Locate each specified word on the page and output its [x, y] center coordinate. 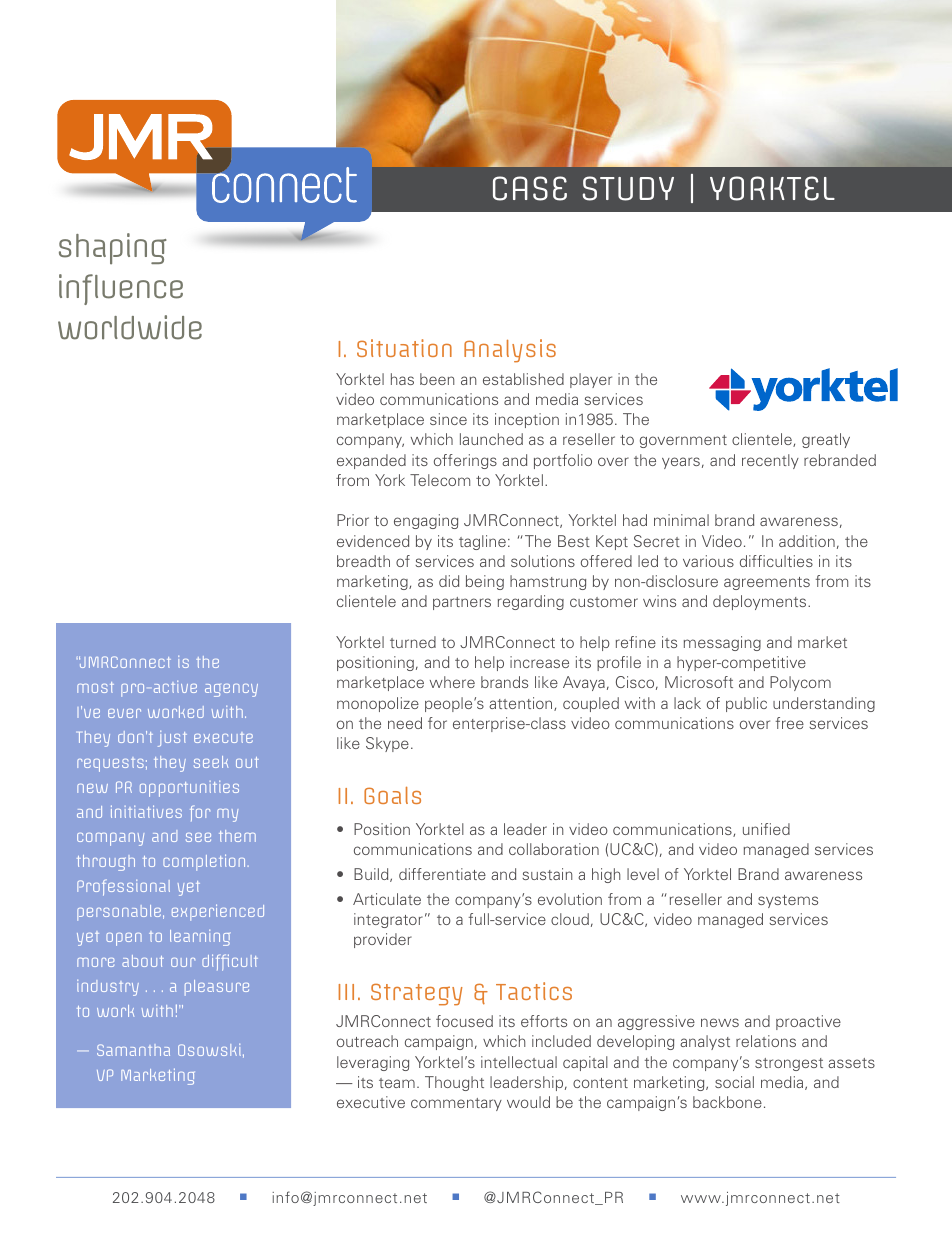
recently [770, 461]
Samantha [133, 1050]
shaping [113, 248]
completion [204, 862]
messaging [722, 643]
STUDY [628, 188]
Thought [454, 1083]
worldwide [130, 327]
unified [766, 829]
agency [231, 690]
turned [413, 642]
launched [491, 439]
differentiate [442, 874]
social [734, 1082]
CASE [530, 188]
